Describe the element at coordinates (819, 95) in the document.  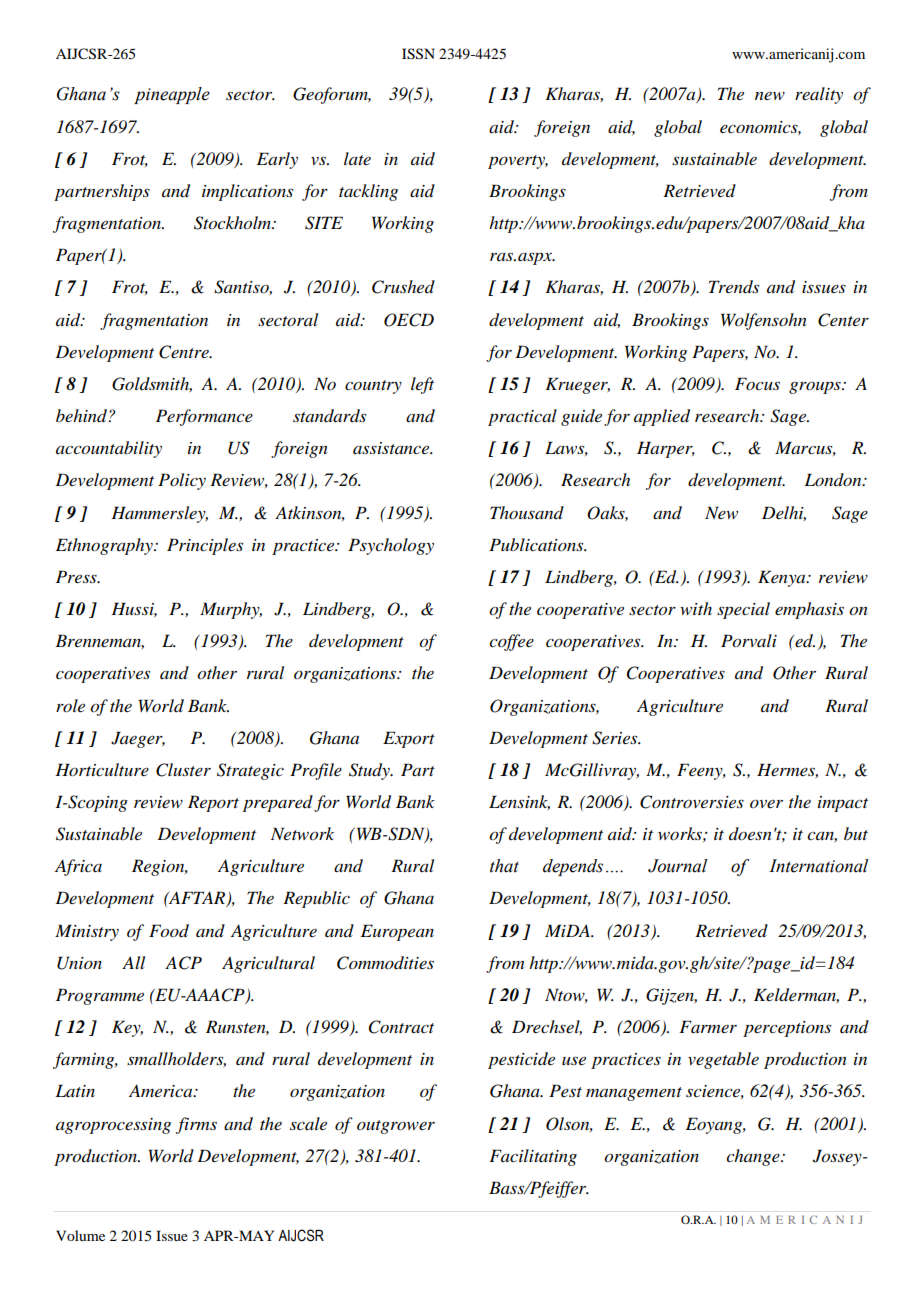
I see `reality` at that location.
